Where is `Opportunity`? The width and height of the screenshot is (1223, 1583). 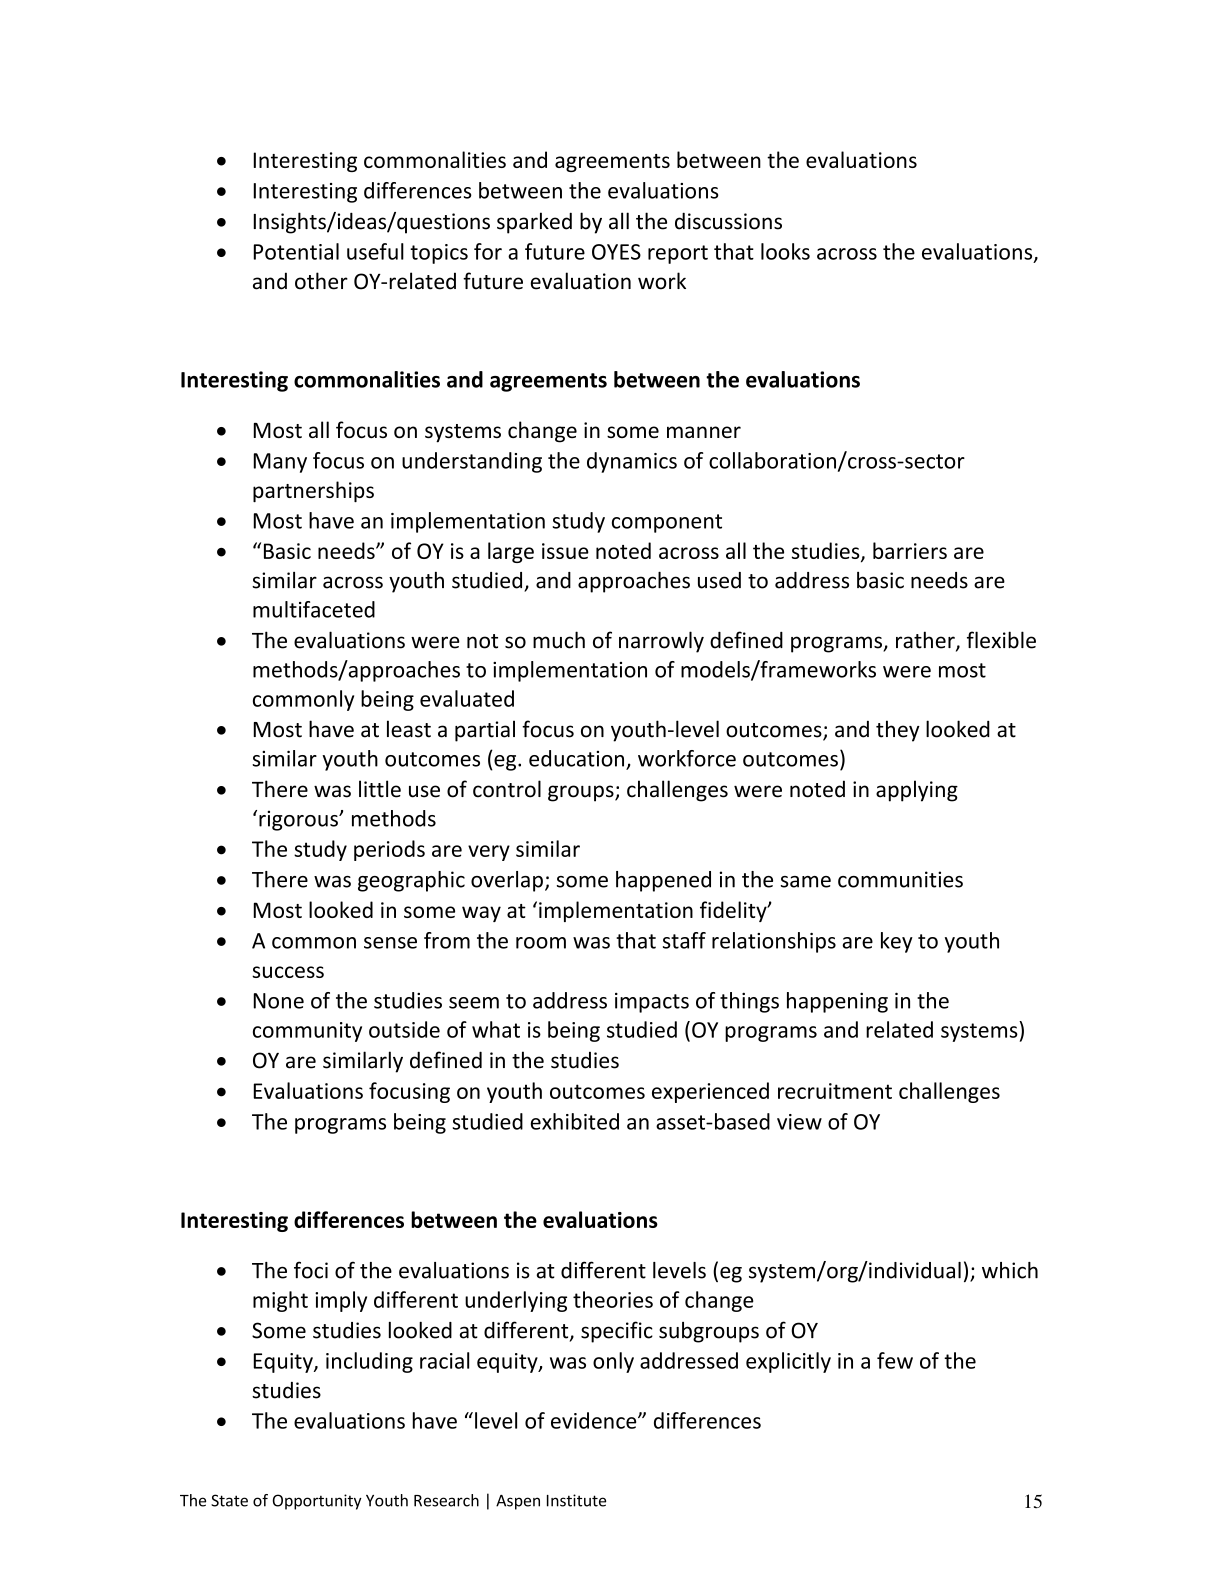 Opportunity is located at coordinates (317, 1502).
